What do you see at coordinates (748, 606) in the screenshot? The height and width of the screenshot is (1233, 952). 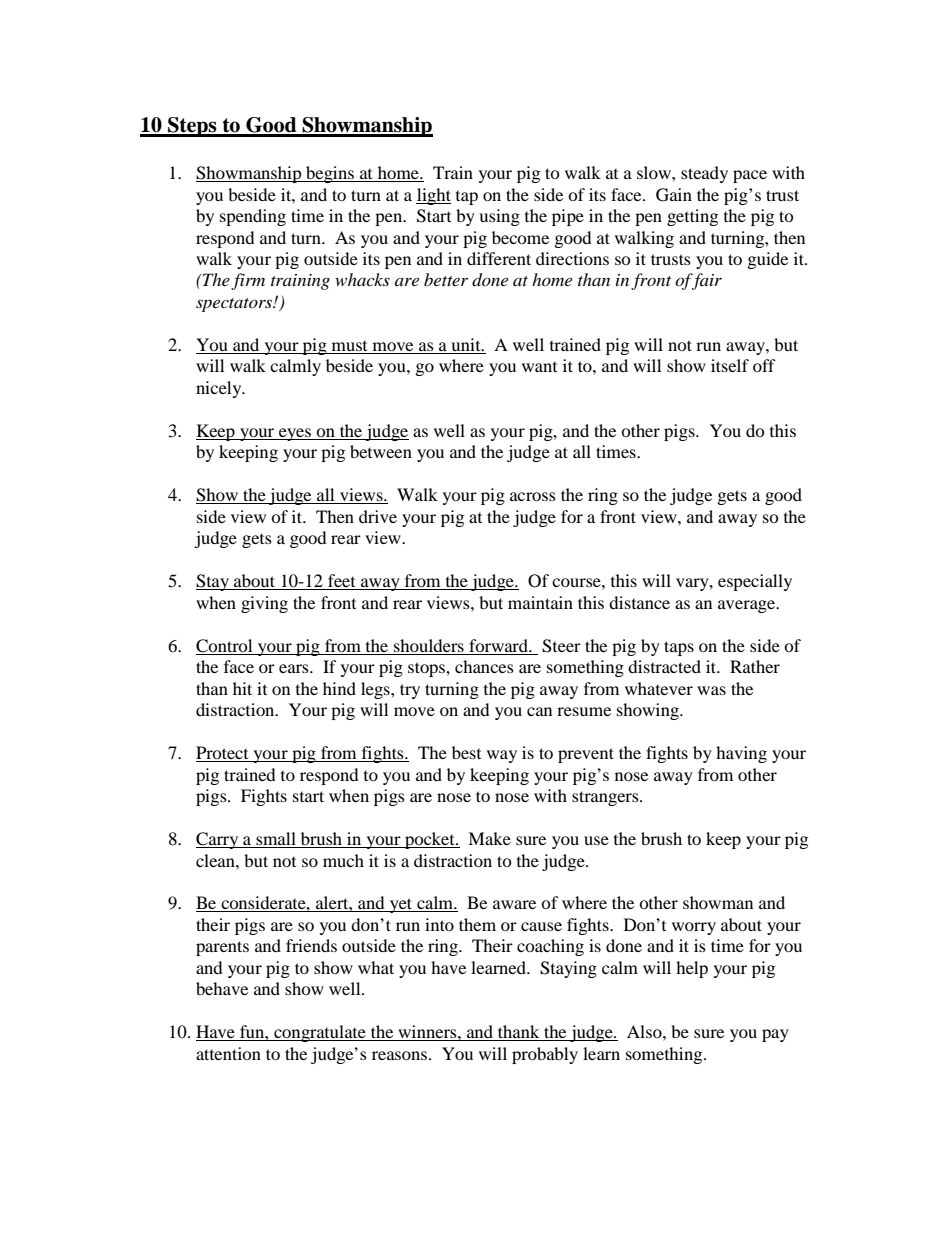 I see `average` at bounding box center [748, 606].
